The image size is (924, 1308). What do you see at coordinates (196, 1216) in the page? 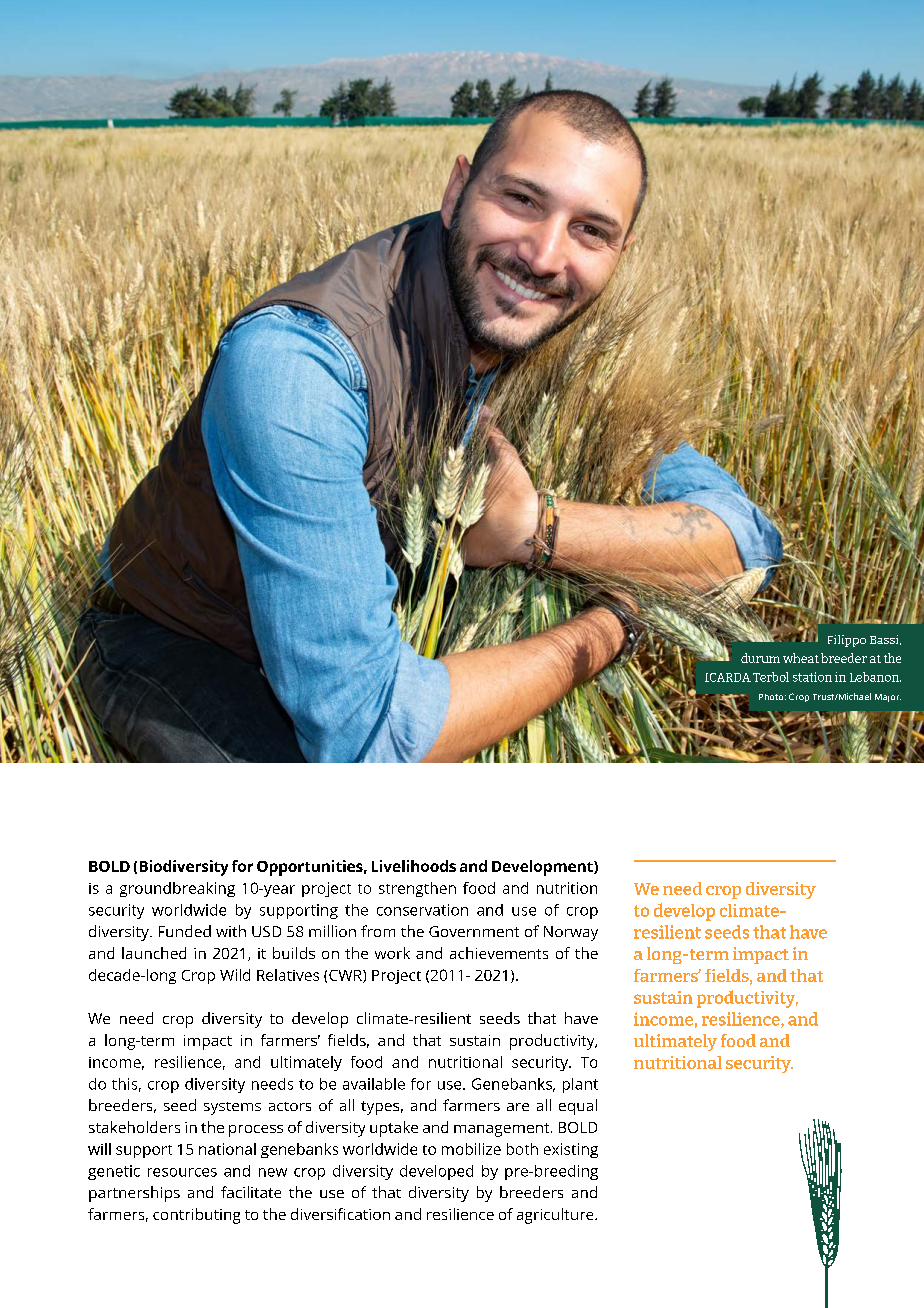
I see `contributing` at bounding box center [196, 1216].
